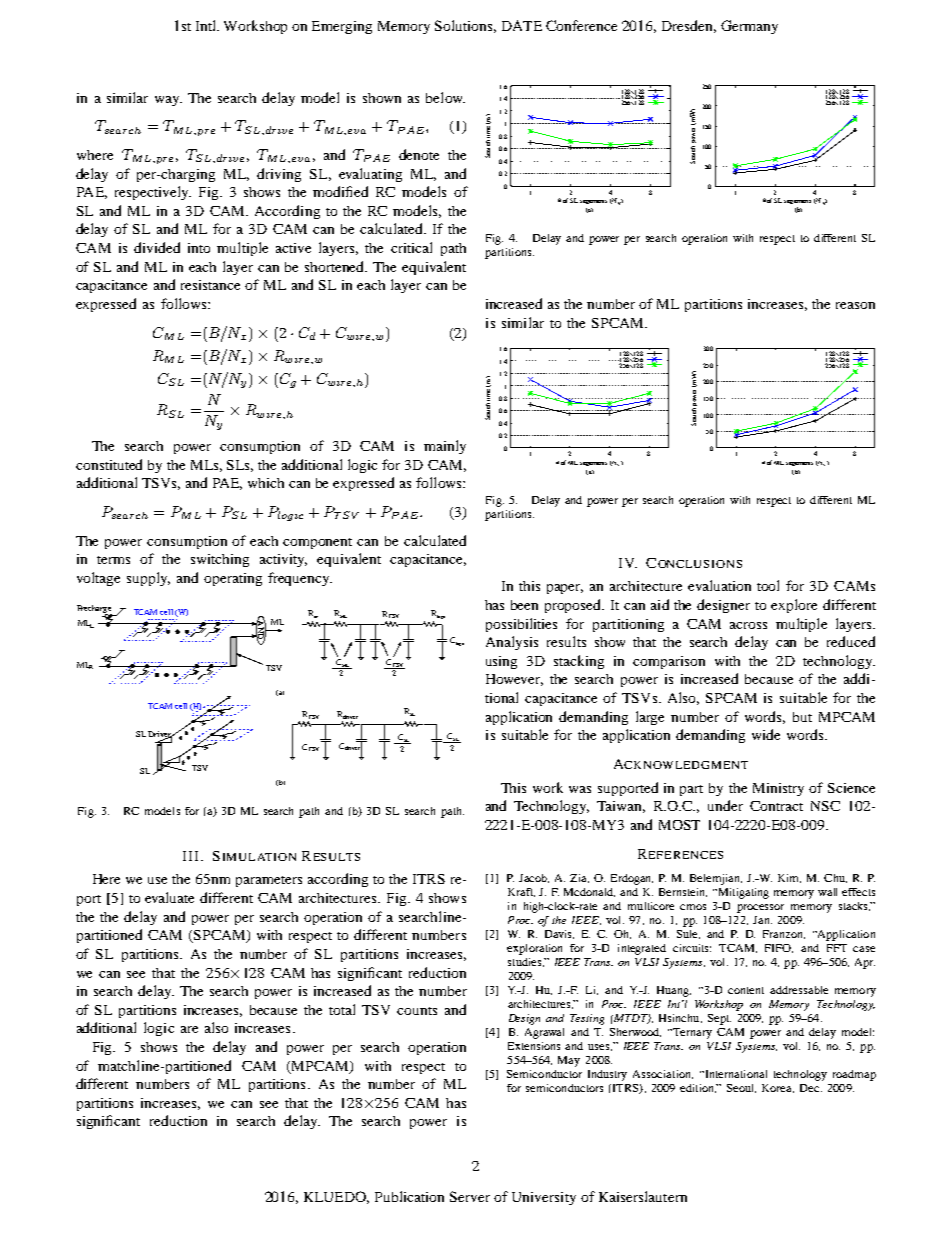 The image size is (952, 1233). Describe the element at coordinates (411, 247) in the screenshot. I see `critical` at that location.
